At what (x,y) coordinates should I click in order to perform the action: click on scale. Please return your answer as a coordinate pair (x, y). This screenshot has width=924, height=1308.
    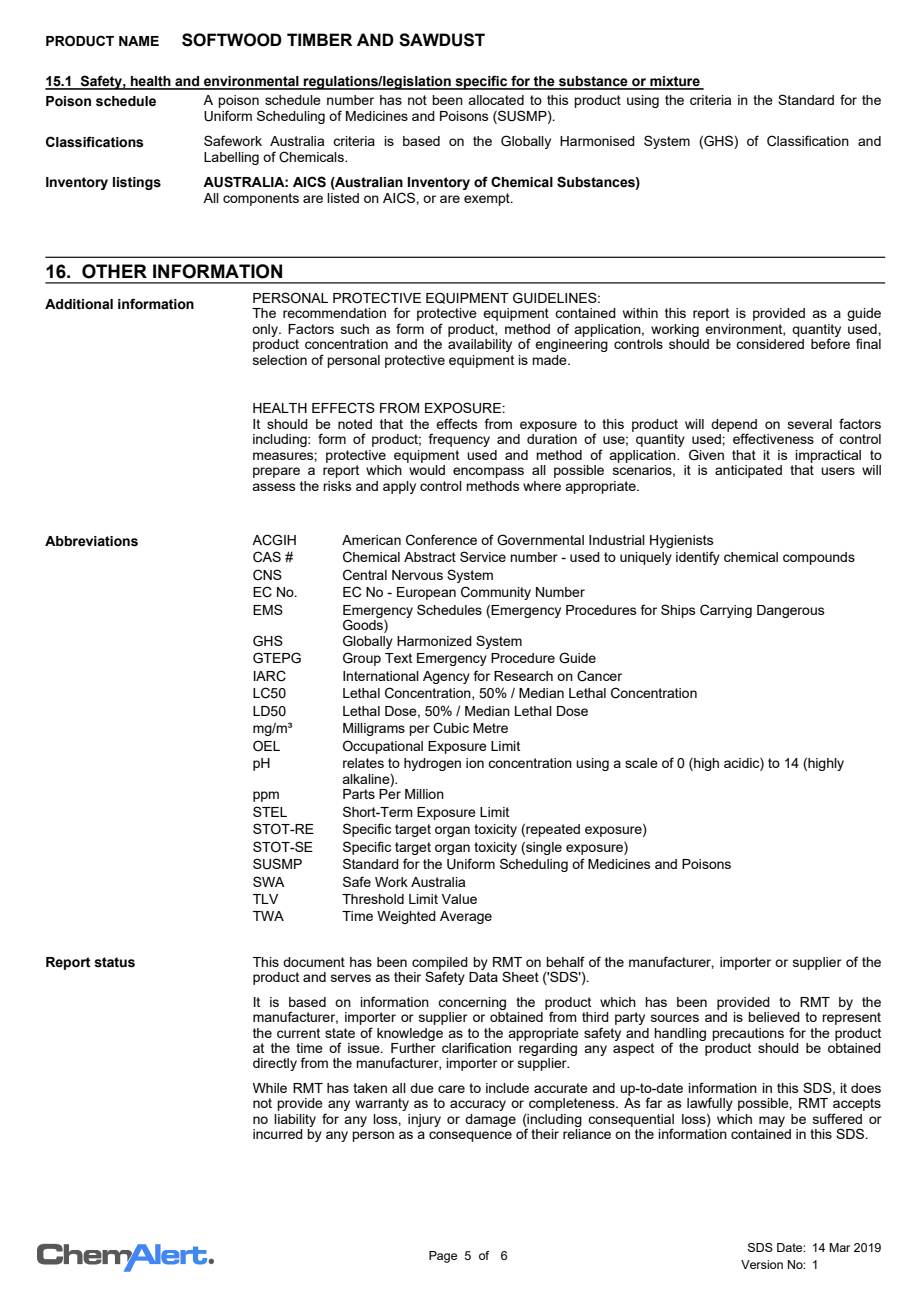
    Looking at the image, I should click on (641, 763).
